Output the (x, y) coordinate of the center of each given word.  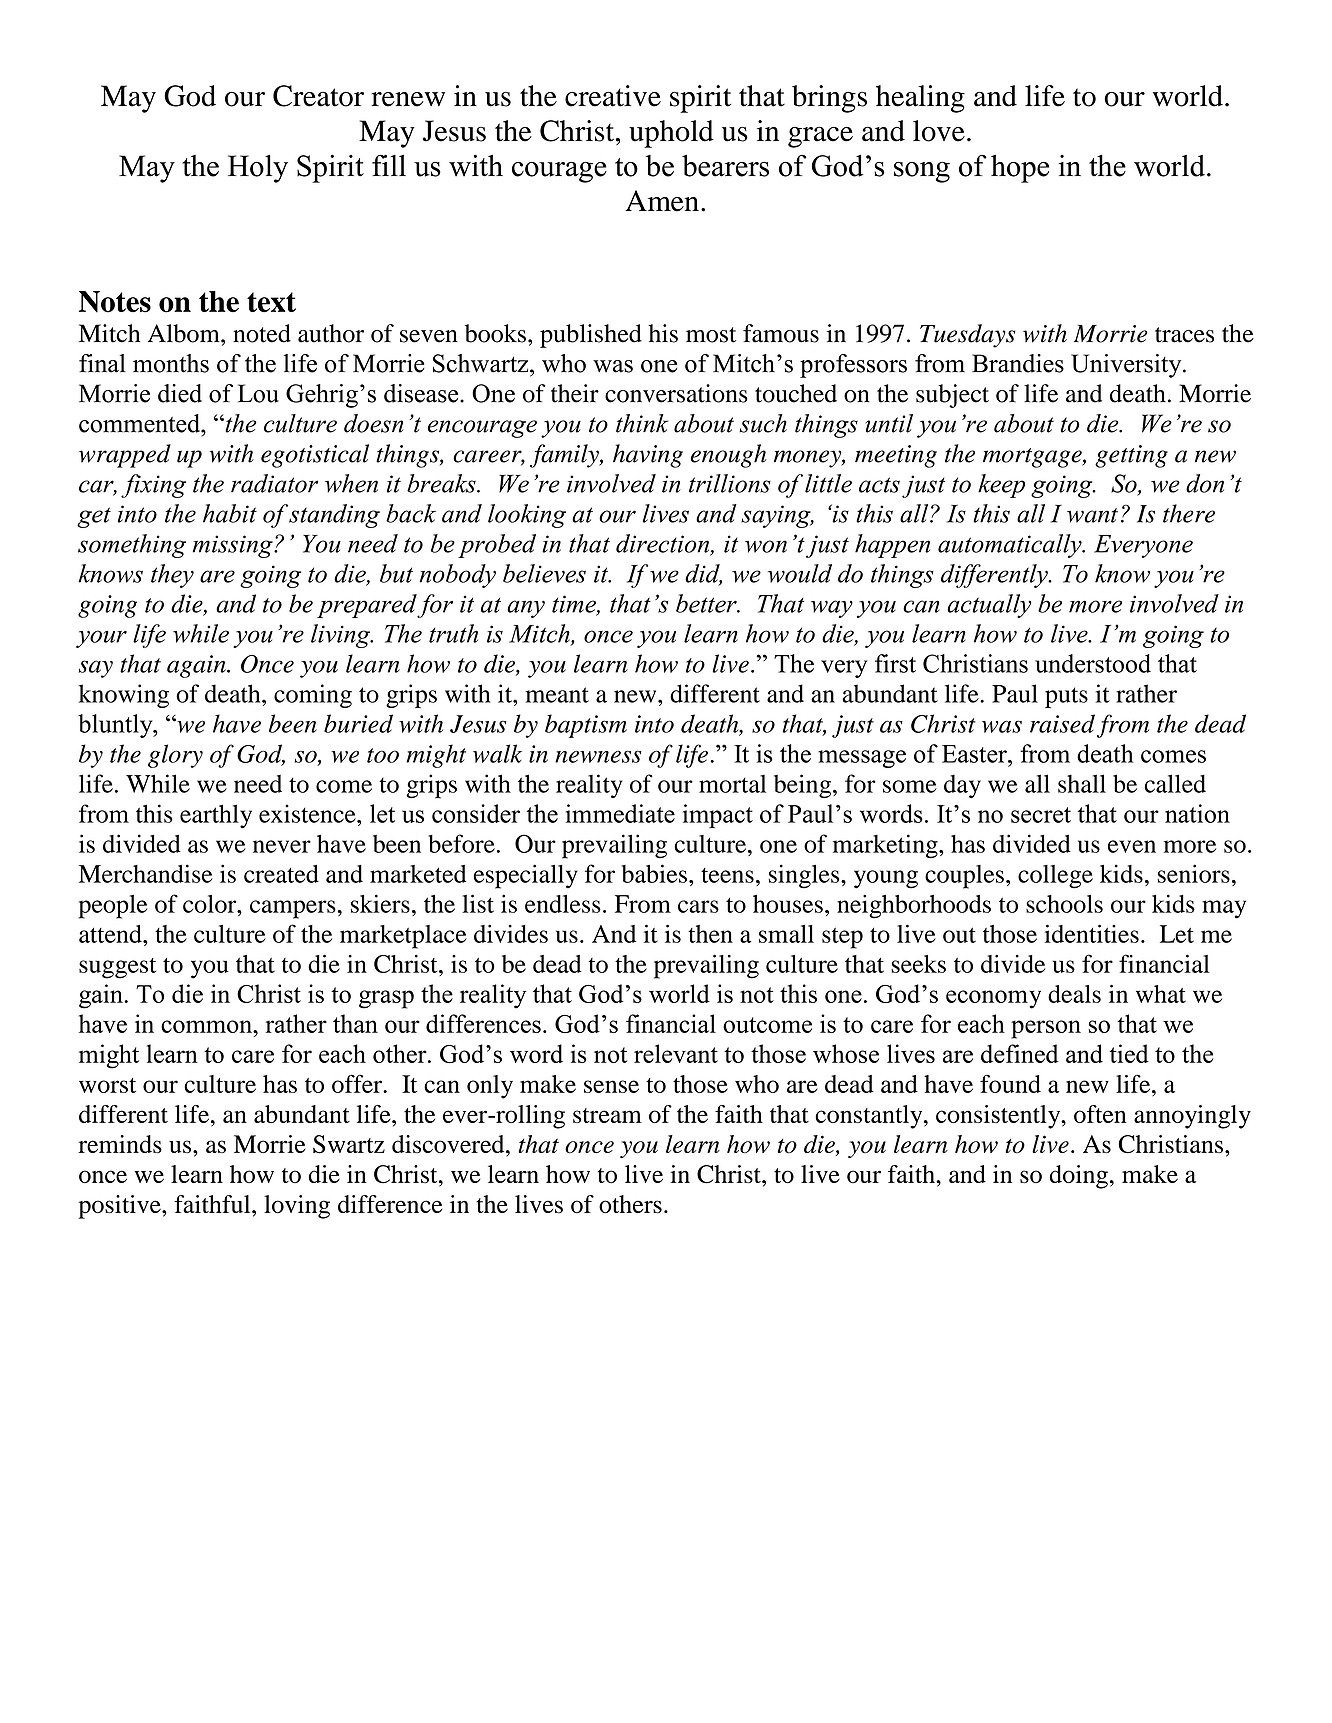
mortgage (1033, 458)
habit (230, 513)
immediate (620, 813)
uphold (671, 134)
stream (607, 1115)
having (648, 456)
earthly (216, 816)
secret (1041, 815)
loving (297, 1207)
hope (1020, 169)
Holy (258, 169)
